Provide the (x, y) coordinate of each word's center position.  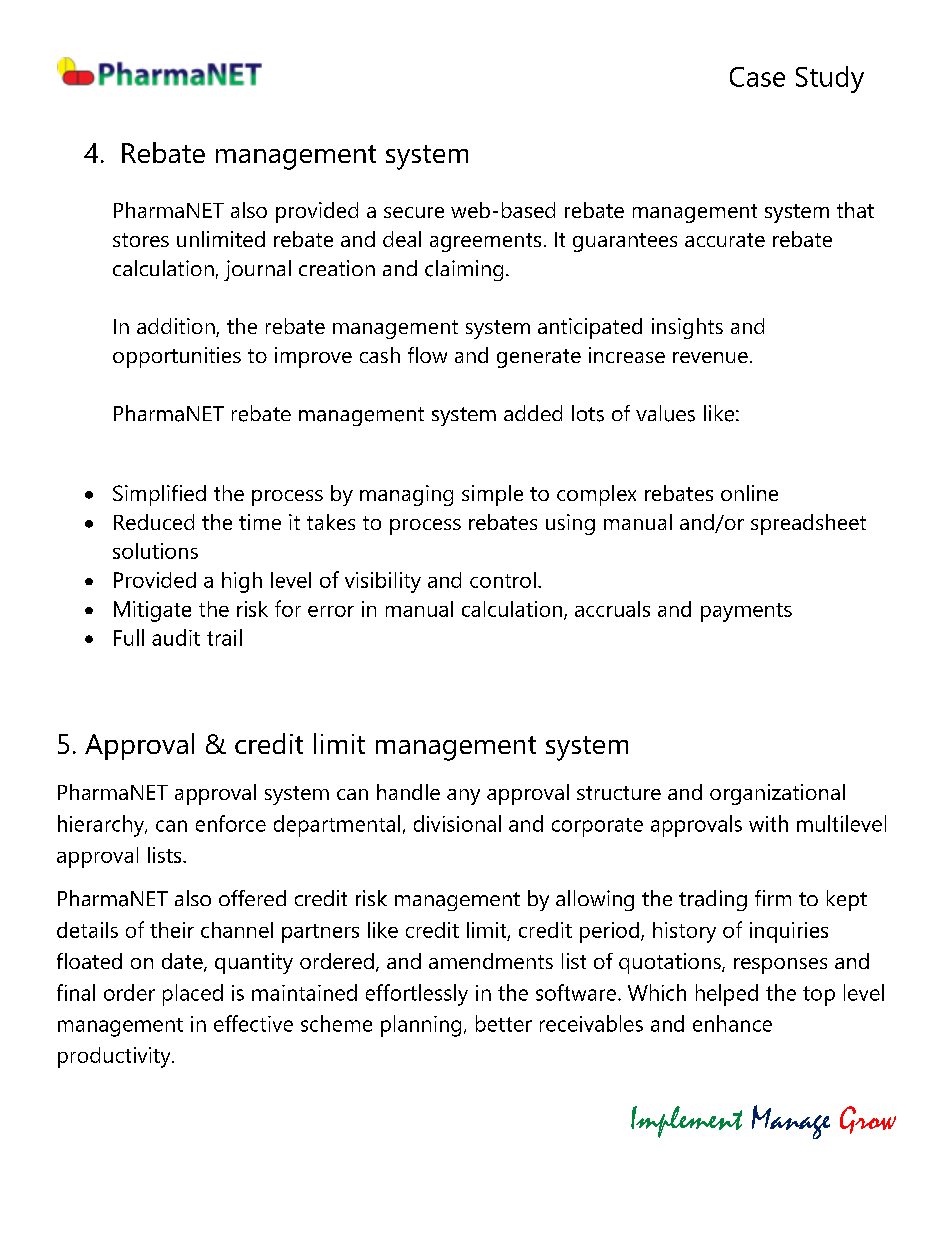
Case (757, 77)
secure (414, 212)
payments (746, 612)
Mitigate (152, 611)
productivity (115, 1057)
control (503, 580)
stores (141, 240)
